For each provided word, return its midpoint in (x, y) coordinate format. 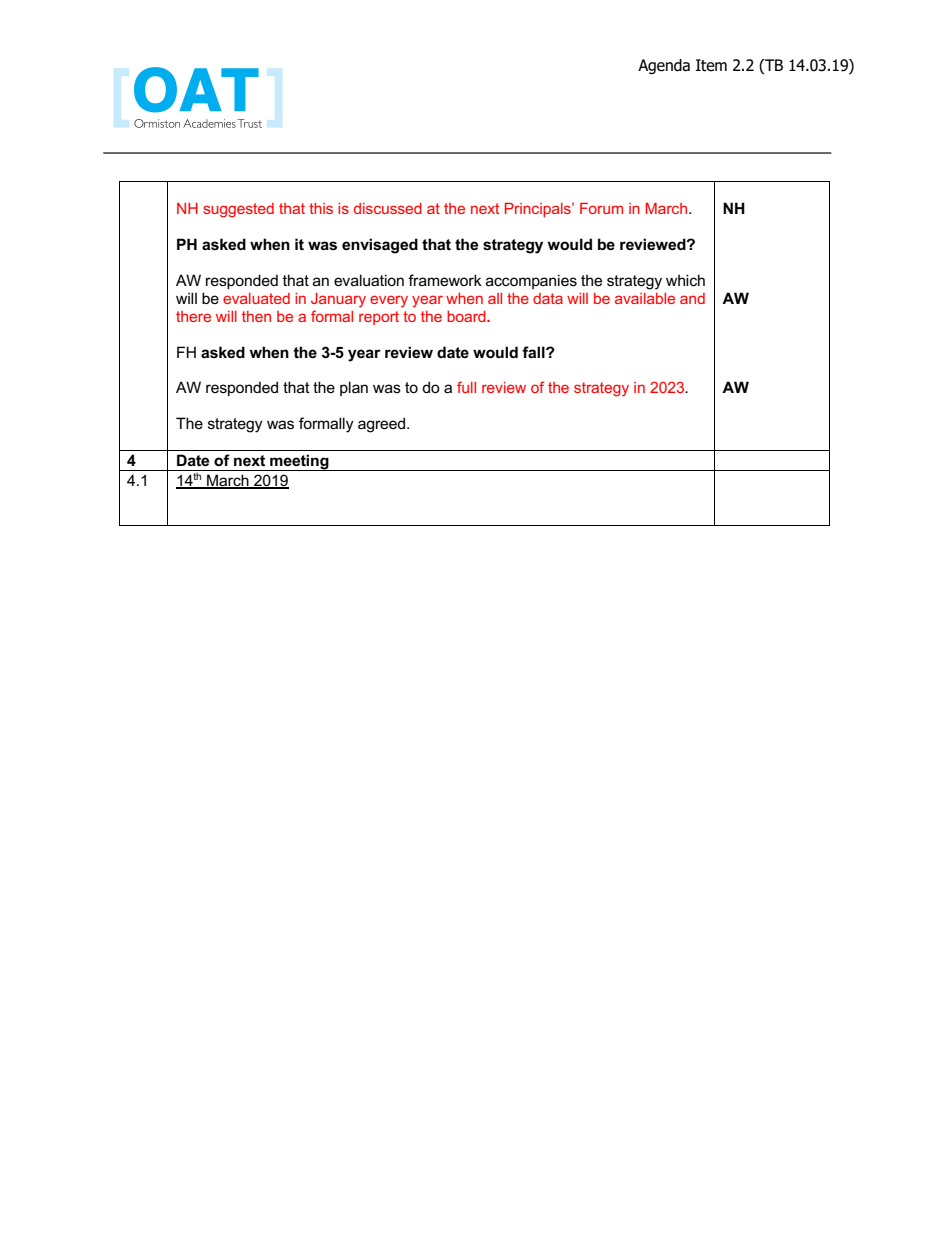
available (645, 298)
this (321, 208)
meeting (299, 462)
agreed (383, 425)
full (466, 387)
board (467, 316)
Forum (601, 208)
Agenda (664, 66)
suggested (238, 210)
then (256, 316)
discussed (388, 208)
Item (711, 65)
